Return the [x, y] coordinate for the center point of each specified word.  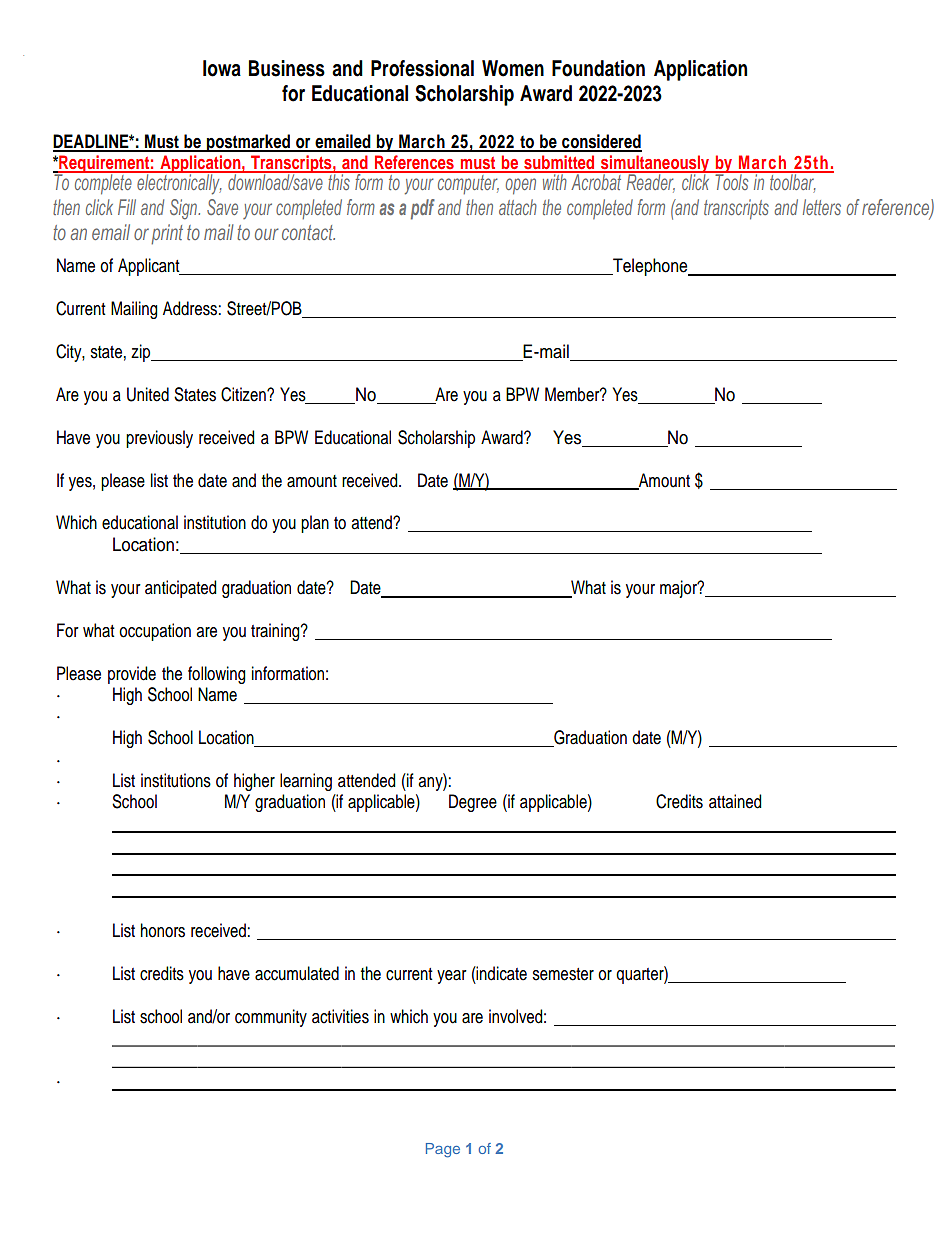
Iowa [222, 68]
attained [735, 801]
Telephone [650, 267]
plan [315, 524]
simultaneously [655, 165]
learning [306, 782]
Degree [473, 803]
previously [159, 439]
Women [513, 68]
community [271, 1018]
